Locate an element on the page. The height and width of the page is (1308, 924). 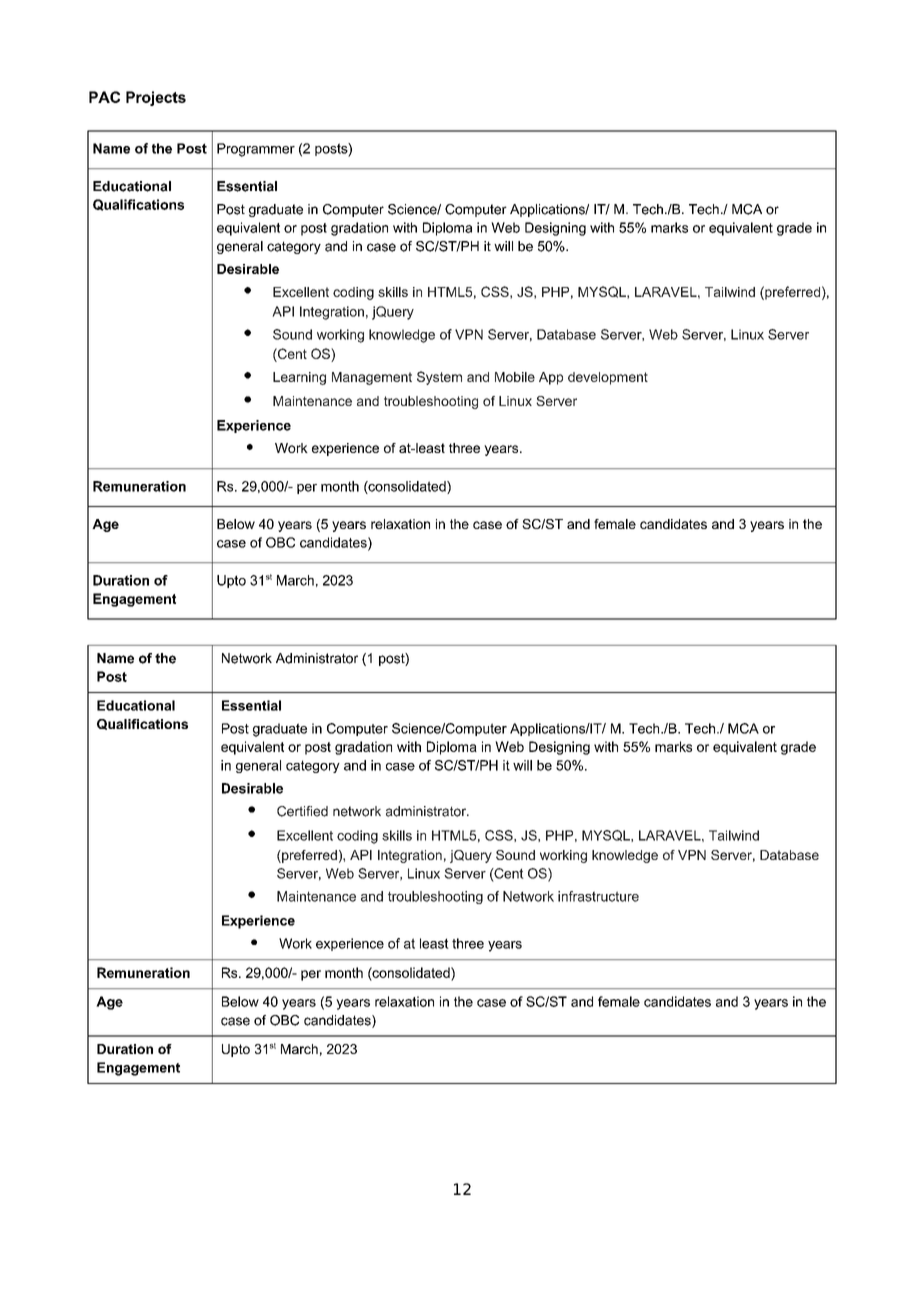
Mobile is located at coordinates (515, 377).
